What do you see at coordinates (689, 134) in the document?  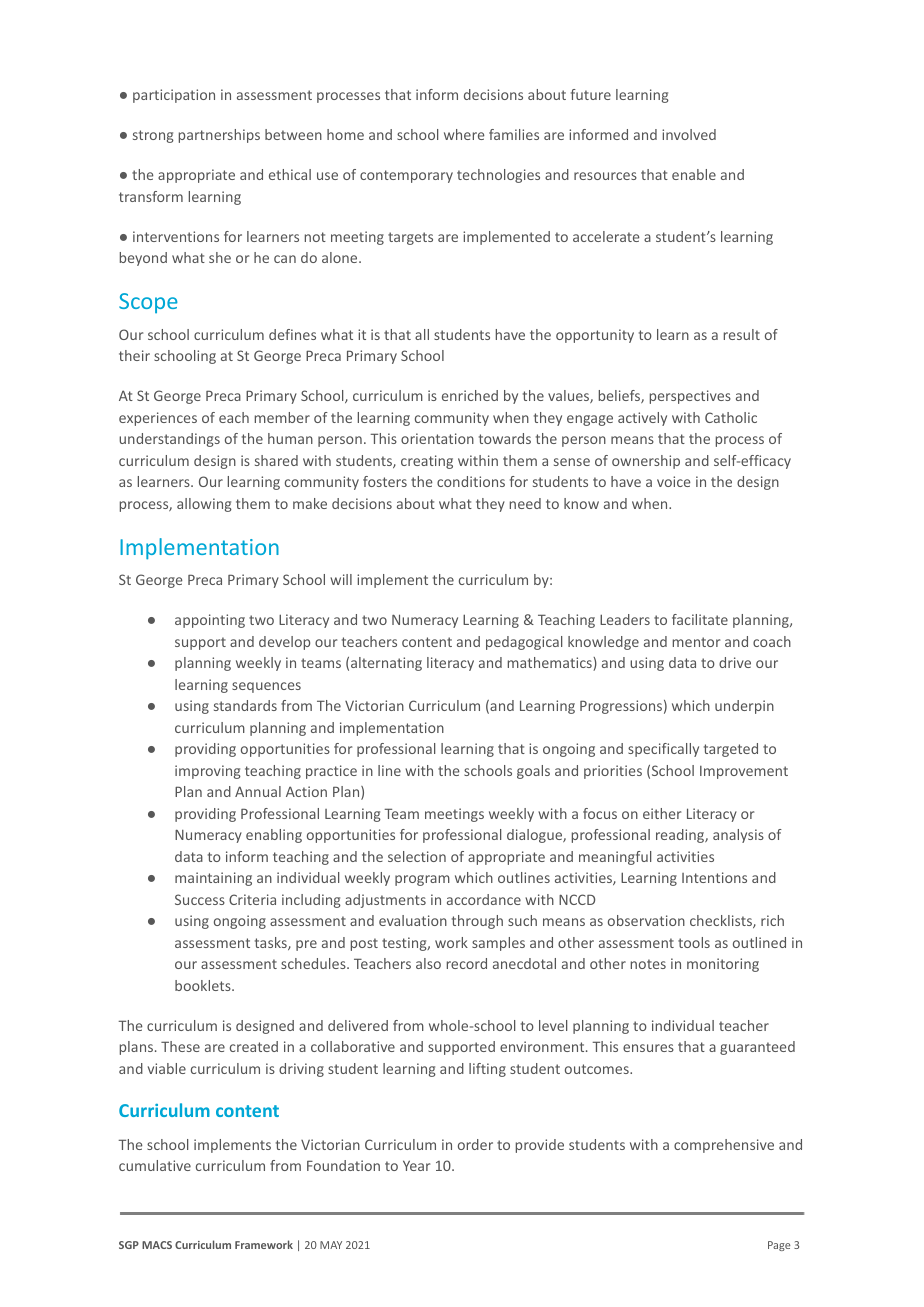 I see `involved` at bounding box center [689, 134].
